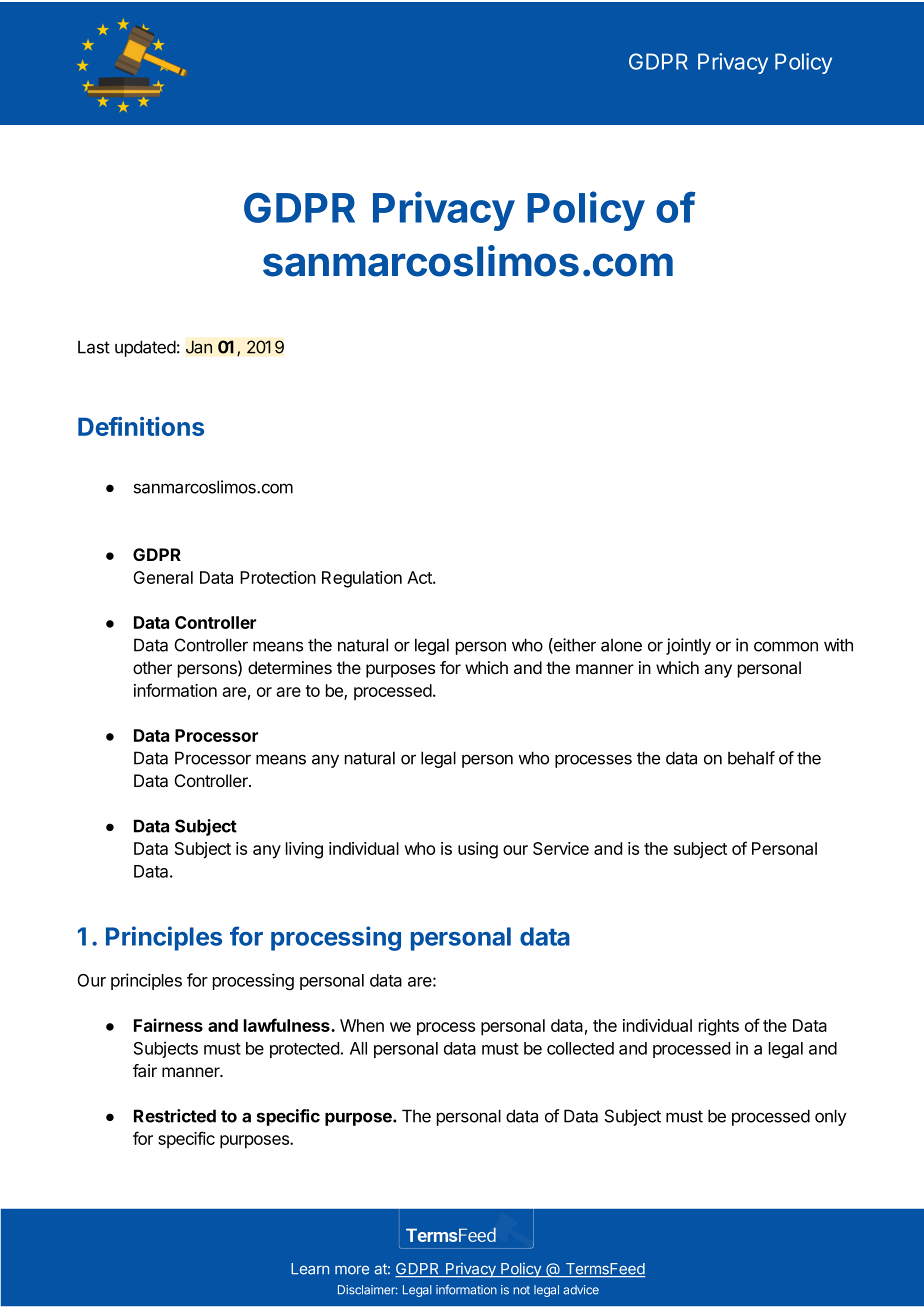 This screenshot has height=1308, width=924. What do you see at coordinates (786, 646) in the screenshot?
I see `common` at bounding box center [786, 646].
